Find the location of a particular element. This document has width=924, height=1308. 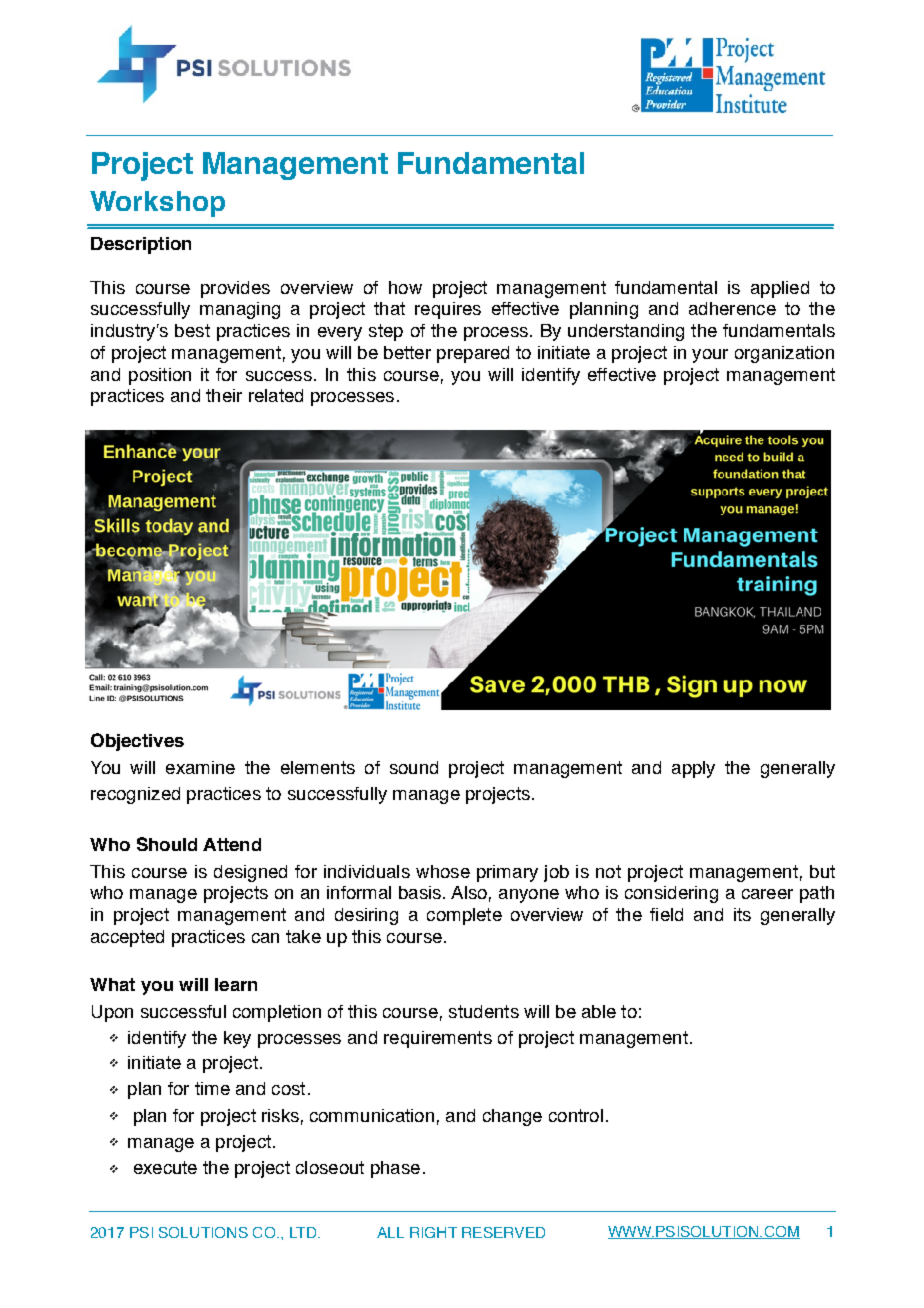

how is located at coordinates (405, 287).
